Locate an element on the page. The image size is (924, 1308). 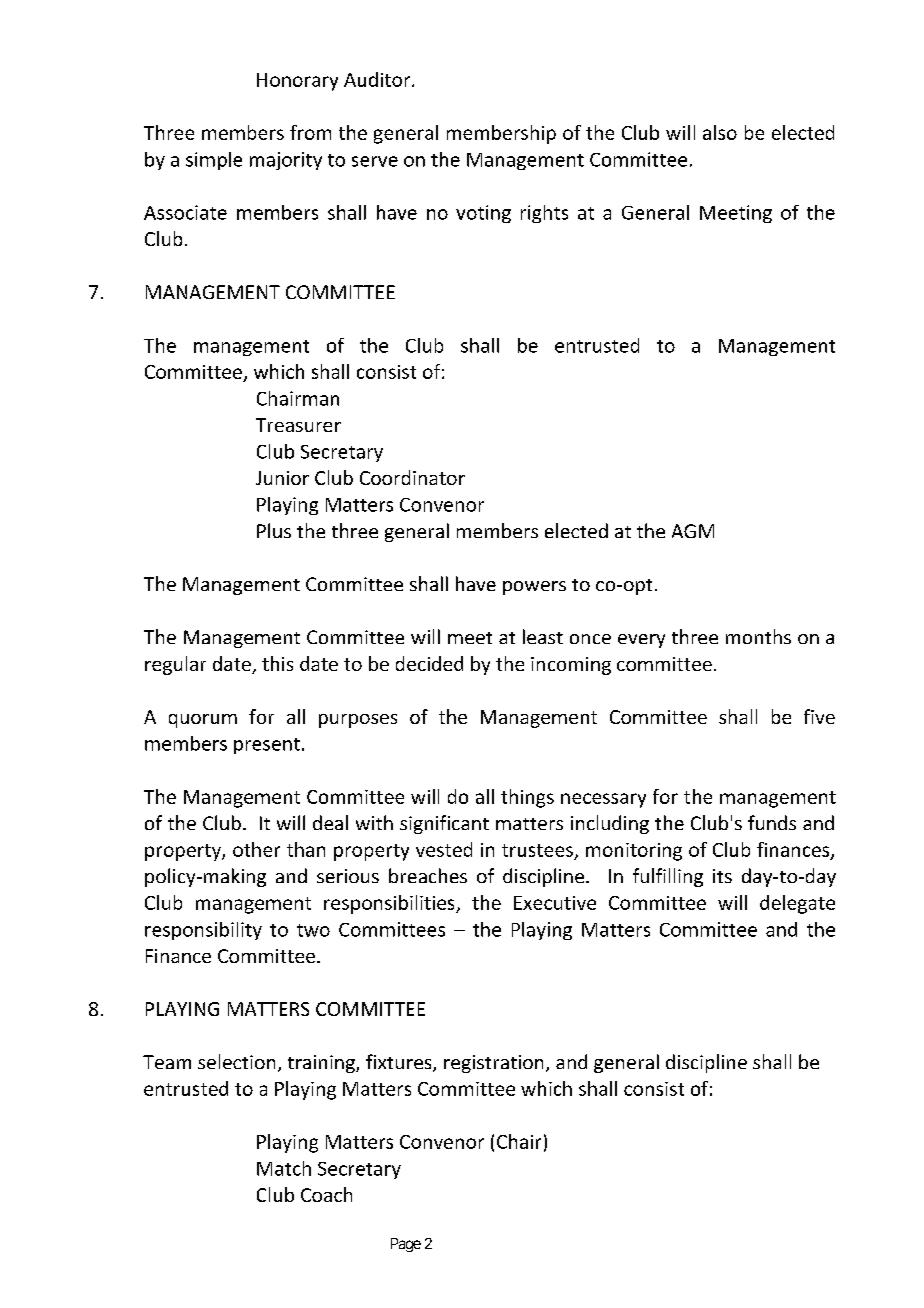
voting is located at coordinates (483, 214).
